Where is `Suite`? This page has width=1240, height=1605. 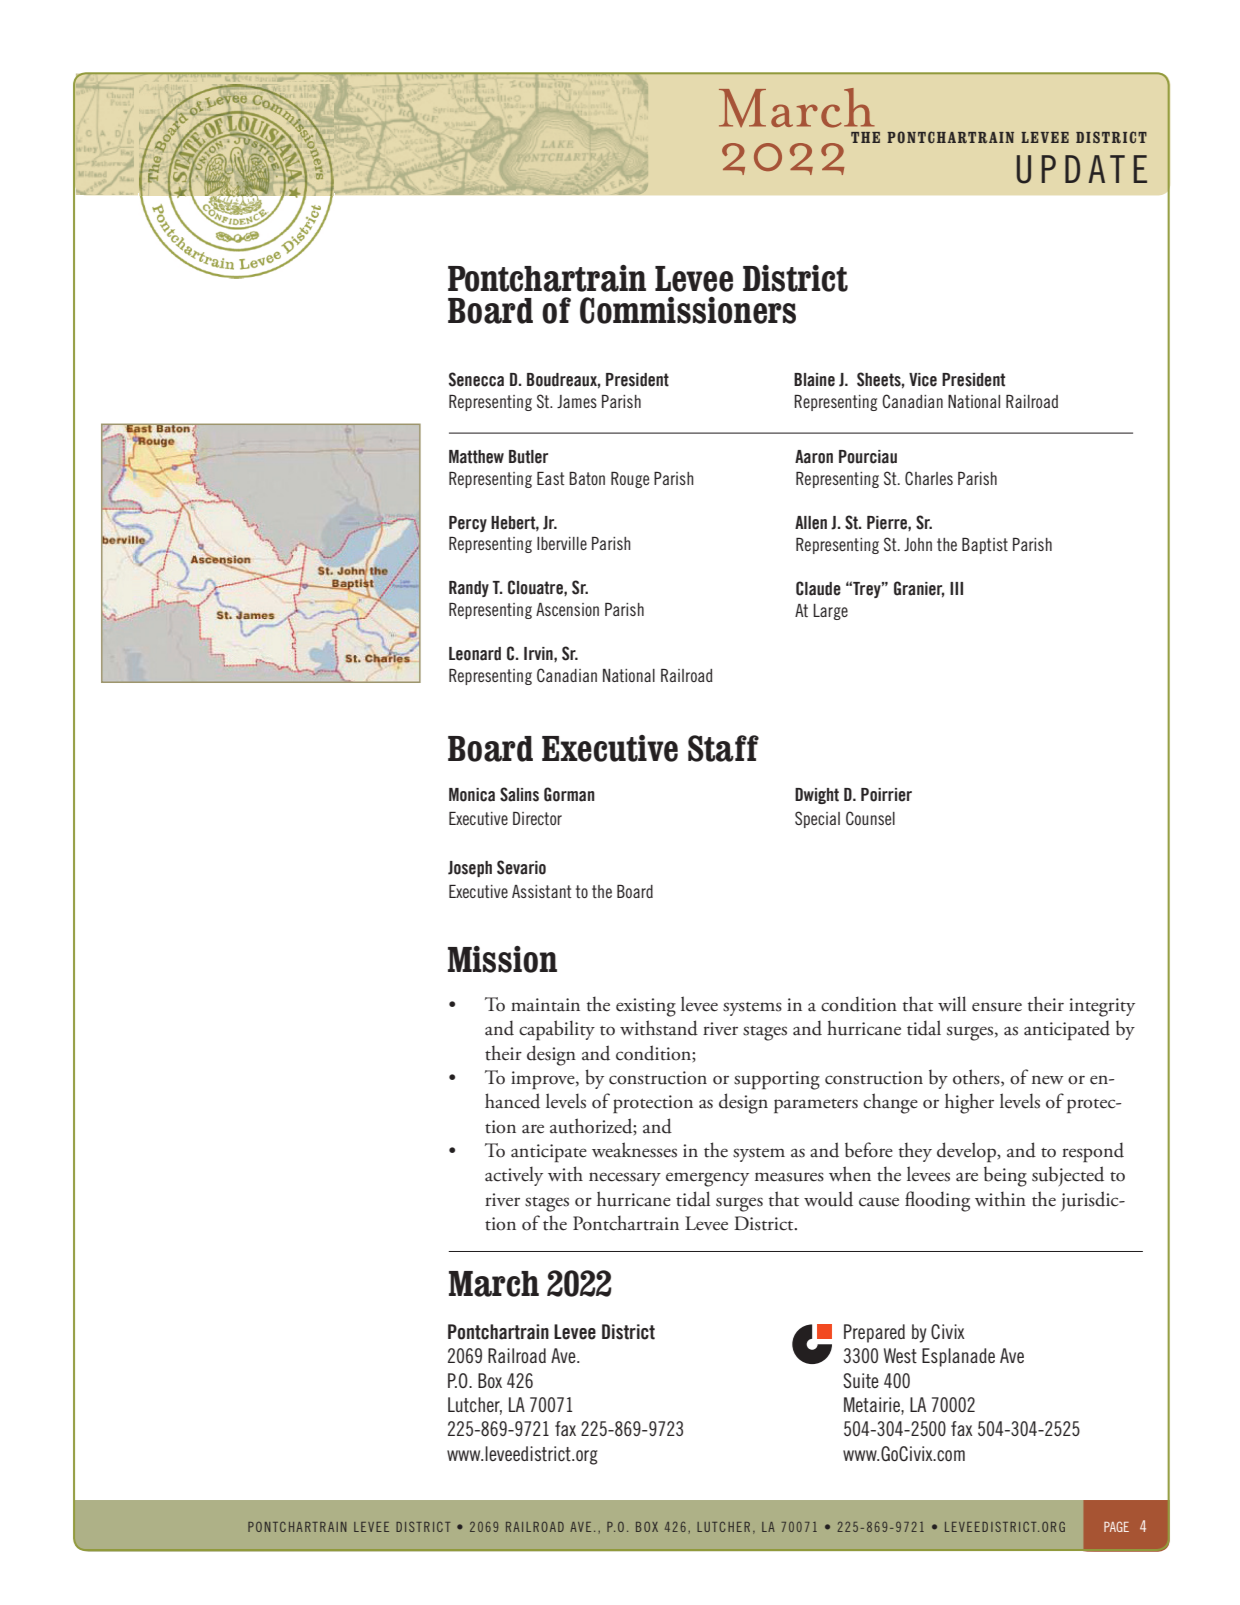 Suite is located at coordinates (861, 1380).
